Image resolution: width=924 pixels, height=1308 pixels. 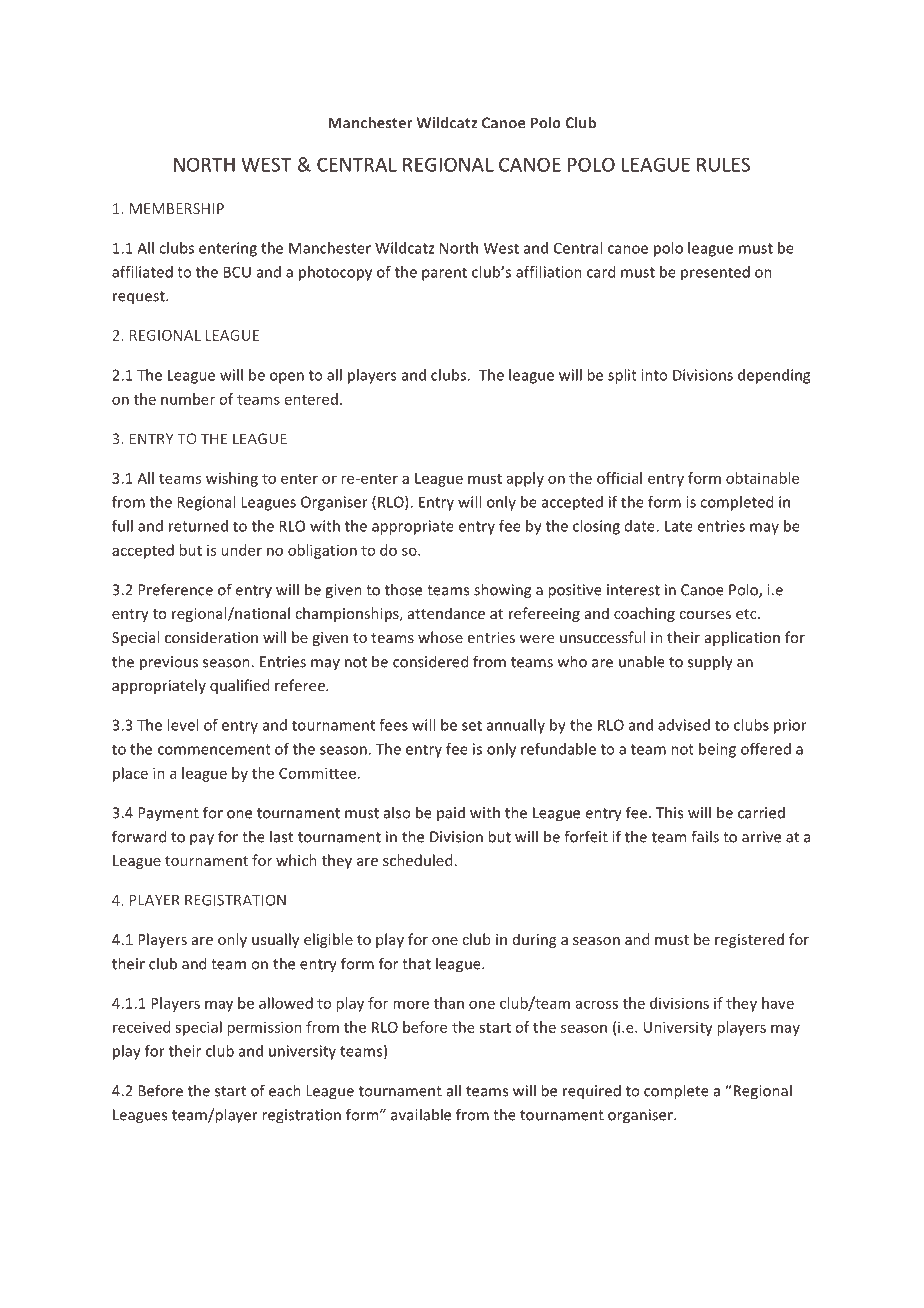 I want to click on each, so click(x=285, y=1090).
